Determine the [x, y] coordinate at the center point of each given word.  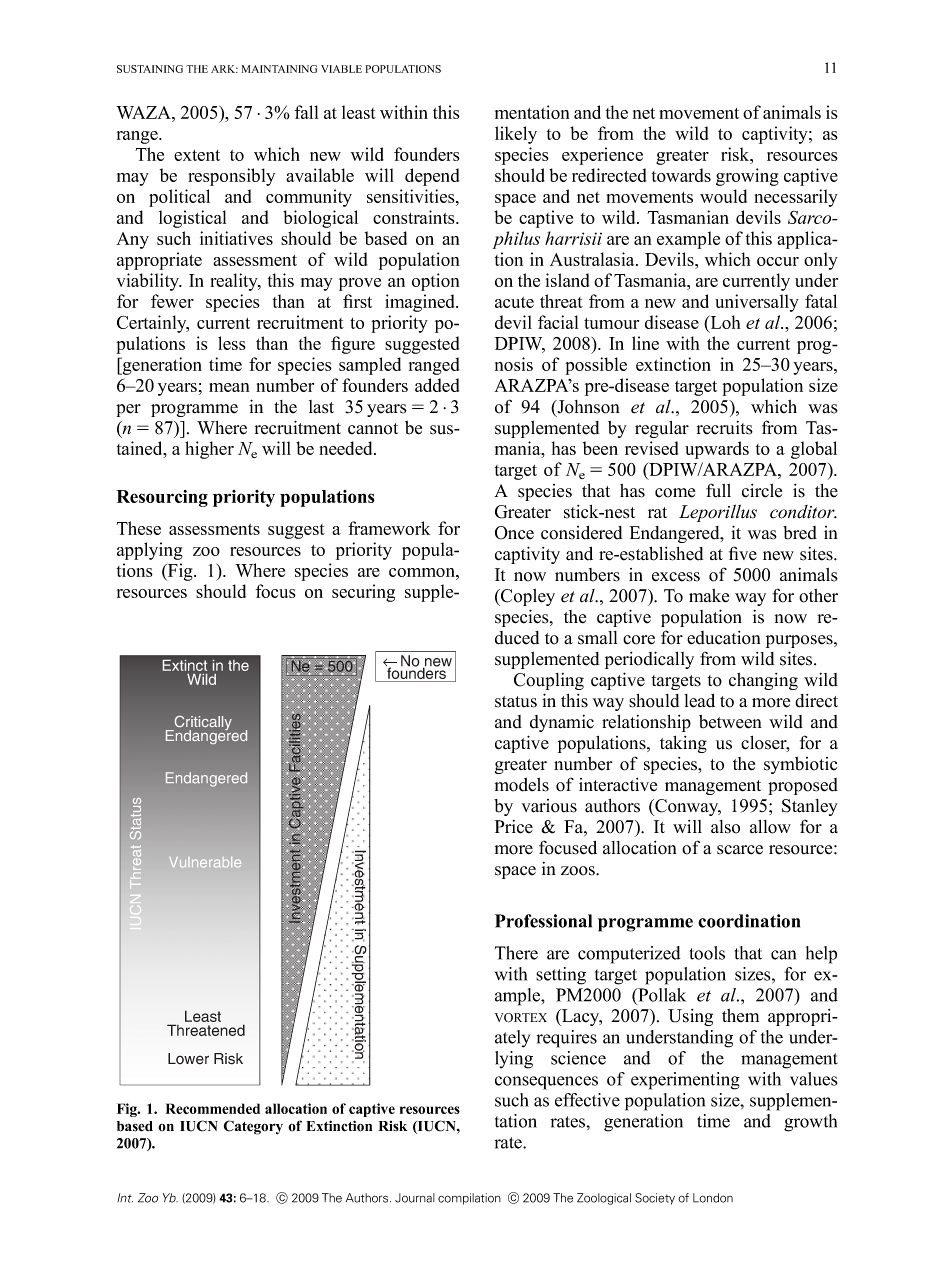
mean [229, 387]
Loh [724, 323]
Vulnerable [205, 862]
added [437, 385]
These [138, 528]
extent [197, 155]
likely [516, 135]
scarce [740, 850]
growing [747, 177]
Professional [543, 921]
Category [253, 1127]
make [709, 596]
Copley [527, 597]
